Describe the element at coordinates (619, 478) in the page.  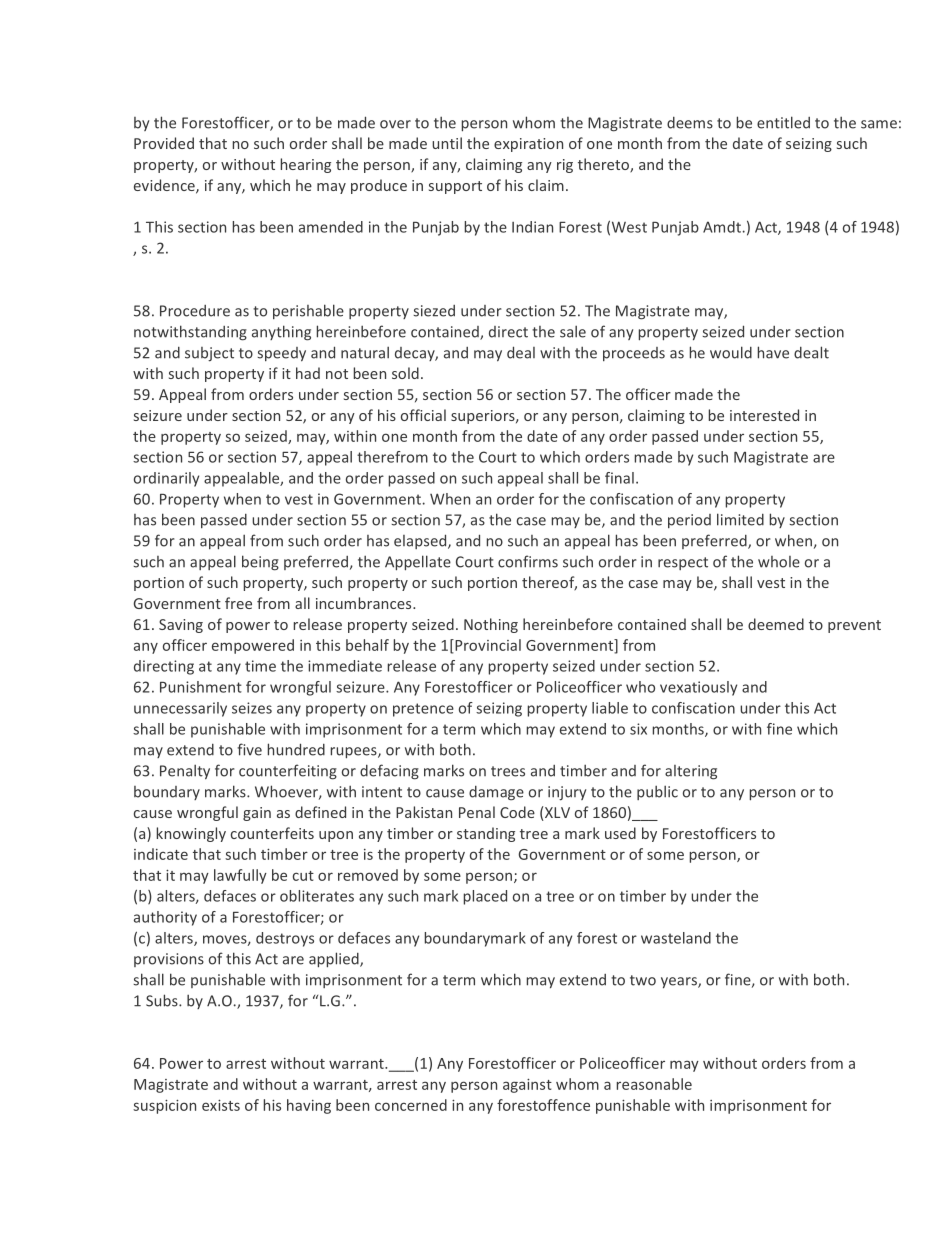
I see `final` at that location.
